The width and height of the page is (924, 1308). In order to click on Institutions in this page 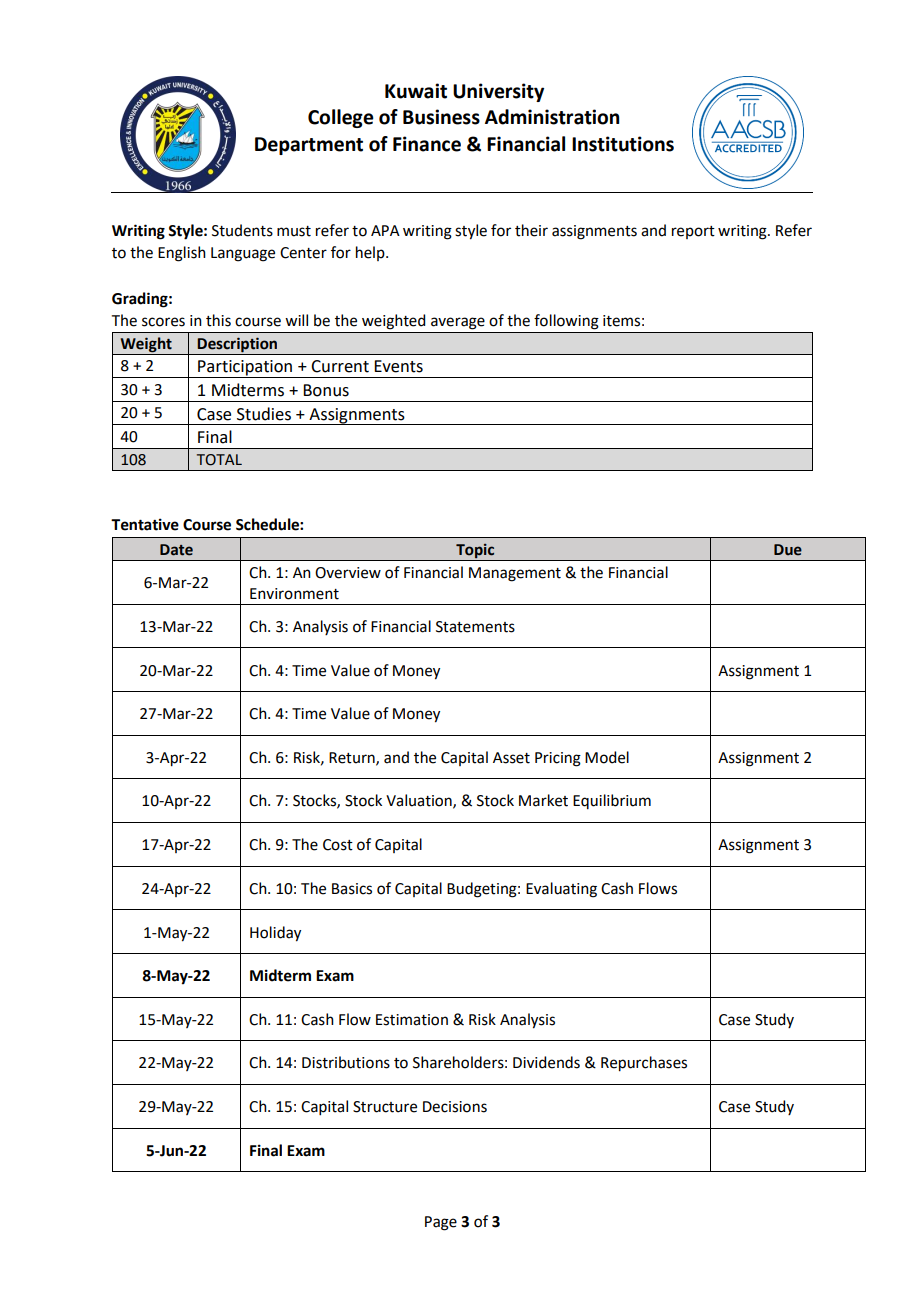, I will do `click(623, 144)`.
